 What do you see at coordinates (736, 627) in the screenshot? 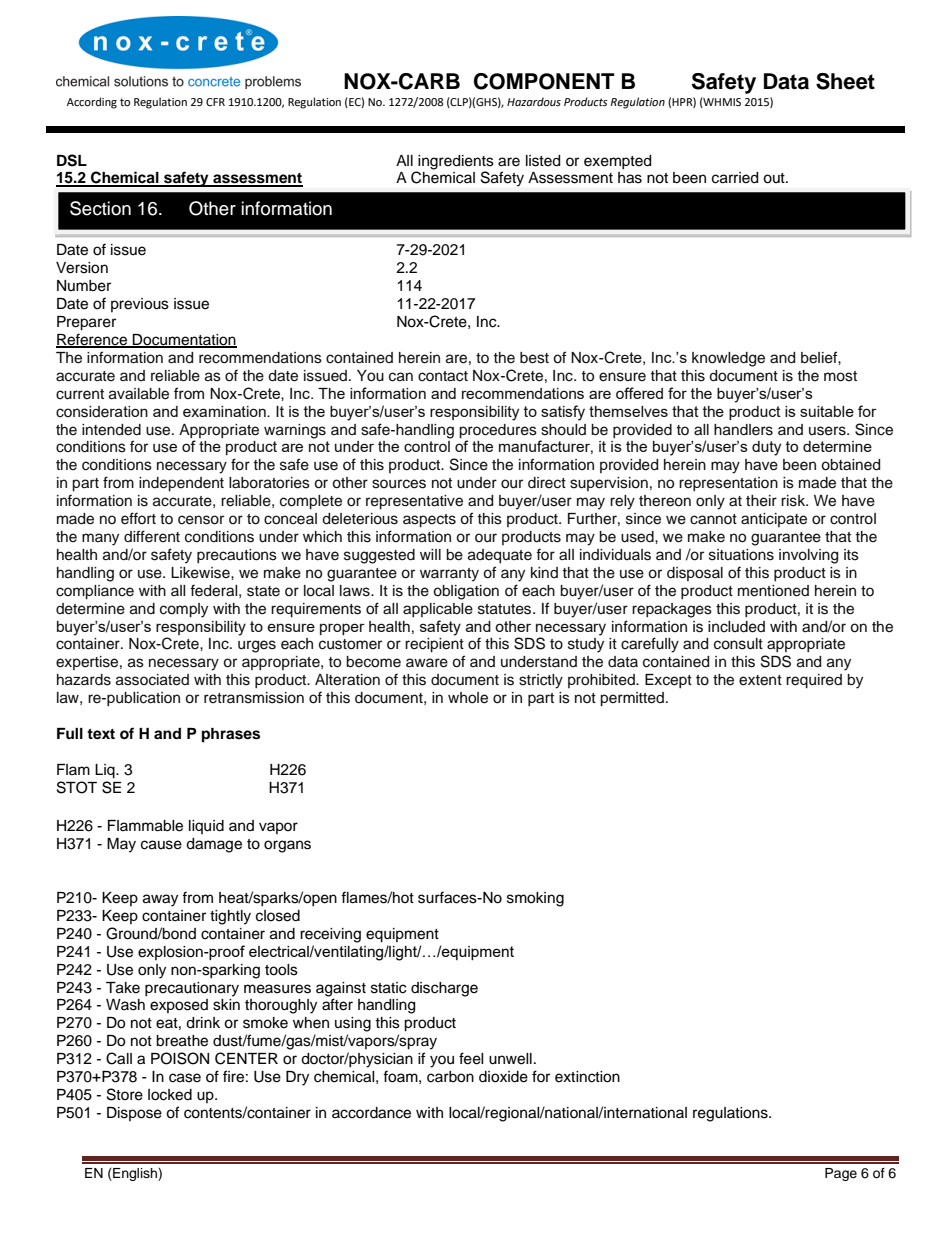
I see `included` at bounding box center [736, 627].
